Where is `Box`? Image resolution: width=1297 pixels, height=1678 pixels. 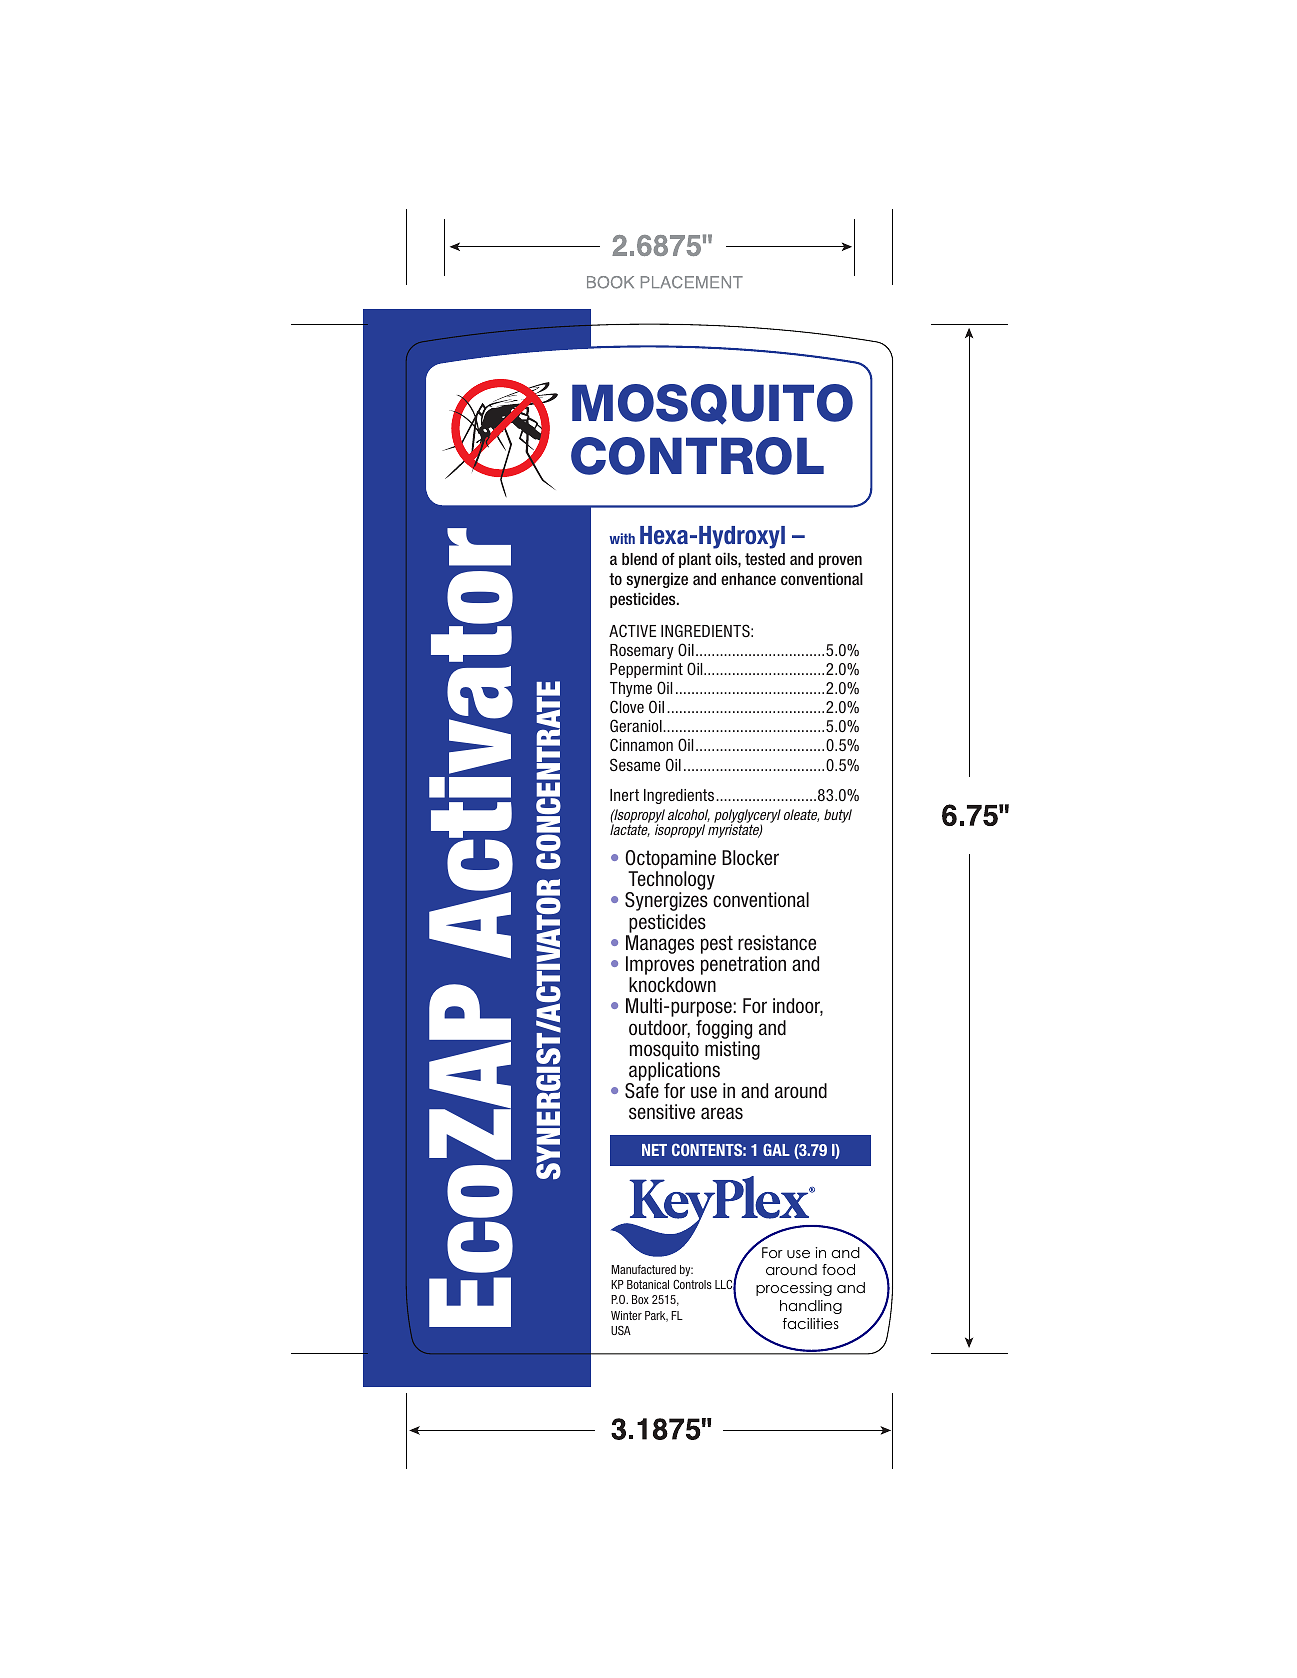
Box is located at coordinates (640, 1299).
